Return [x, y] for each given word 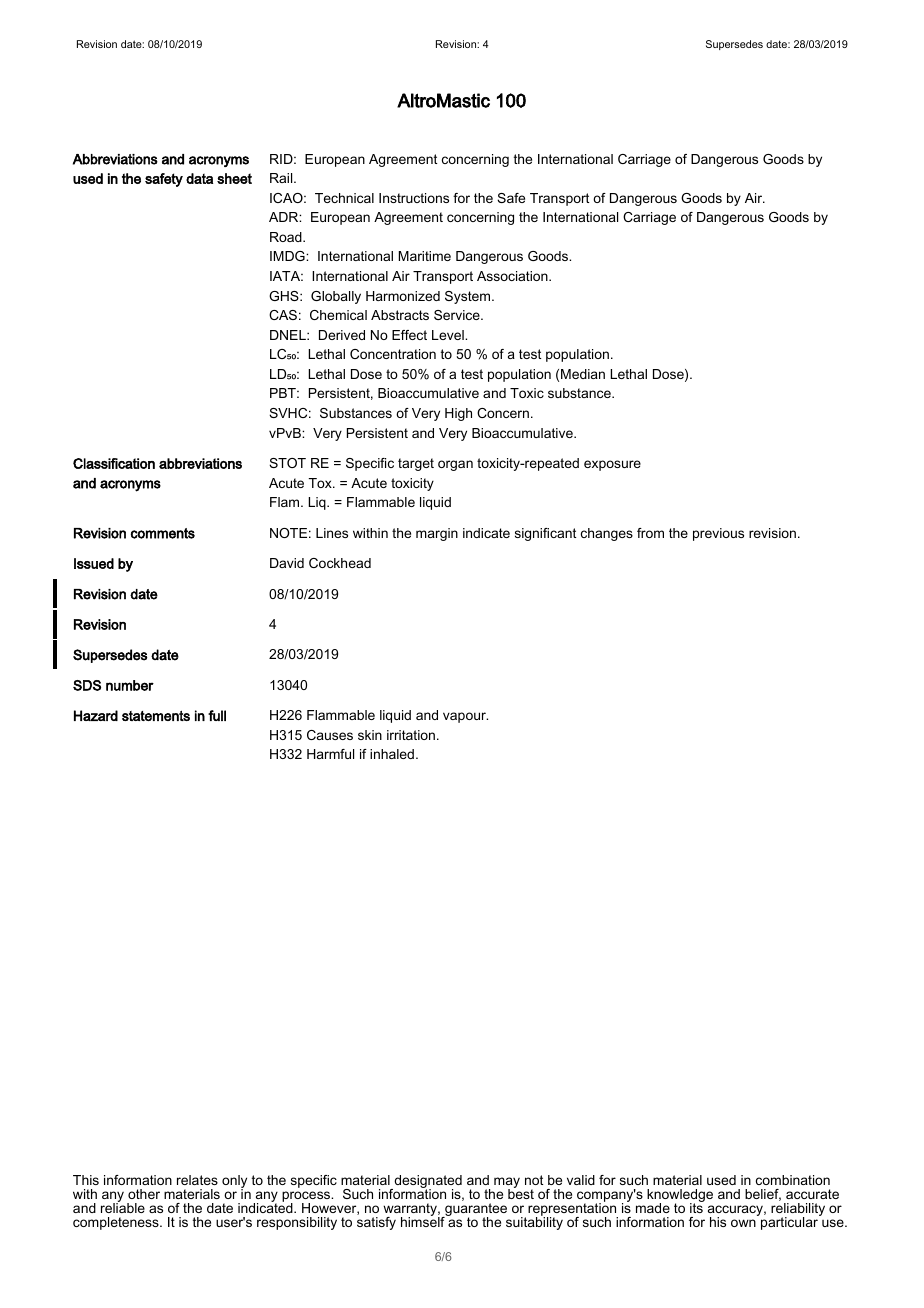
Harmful [330, 754]
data [199, 178]
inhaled [392, 754]
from [650, 533]
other [144, 1194]
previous [718, 534]
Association [513, 276]
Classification [114, 463]
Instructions [414, 198]
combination [793, 1180]
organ [455, 465]
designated [427, 1183]
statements [156, 716]
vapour [465, 717]
